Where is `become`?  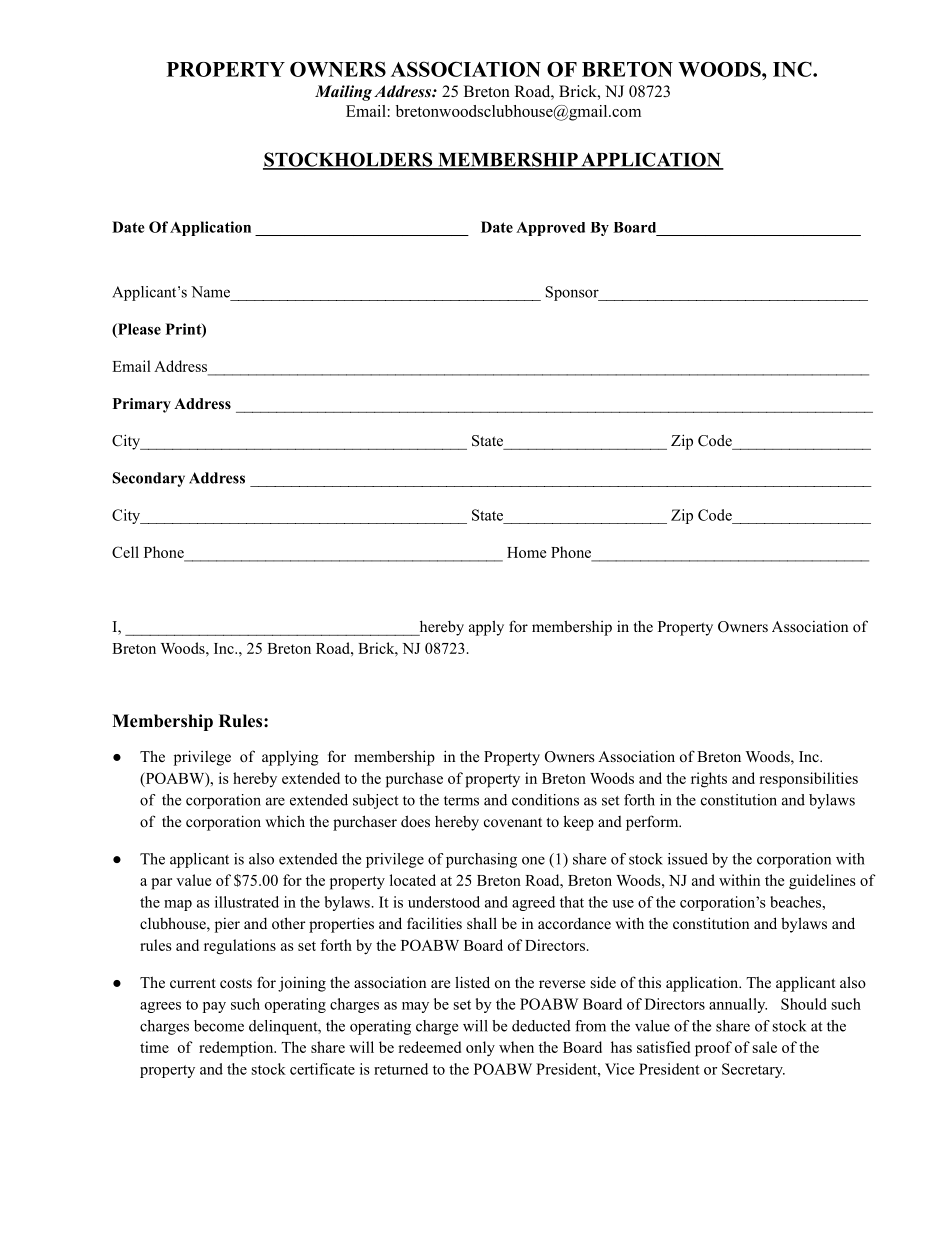 become is located at coordinates (219, 1026).
